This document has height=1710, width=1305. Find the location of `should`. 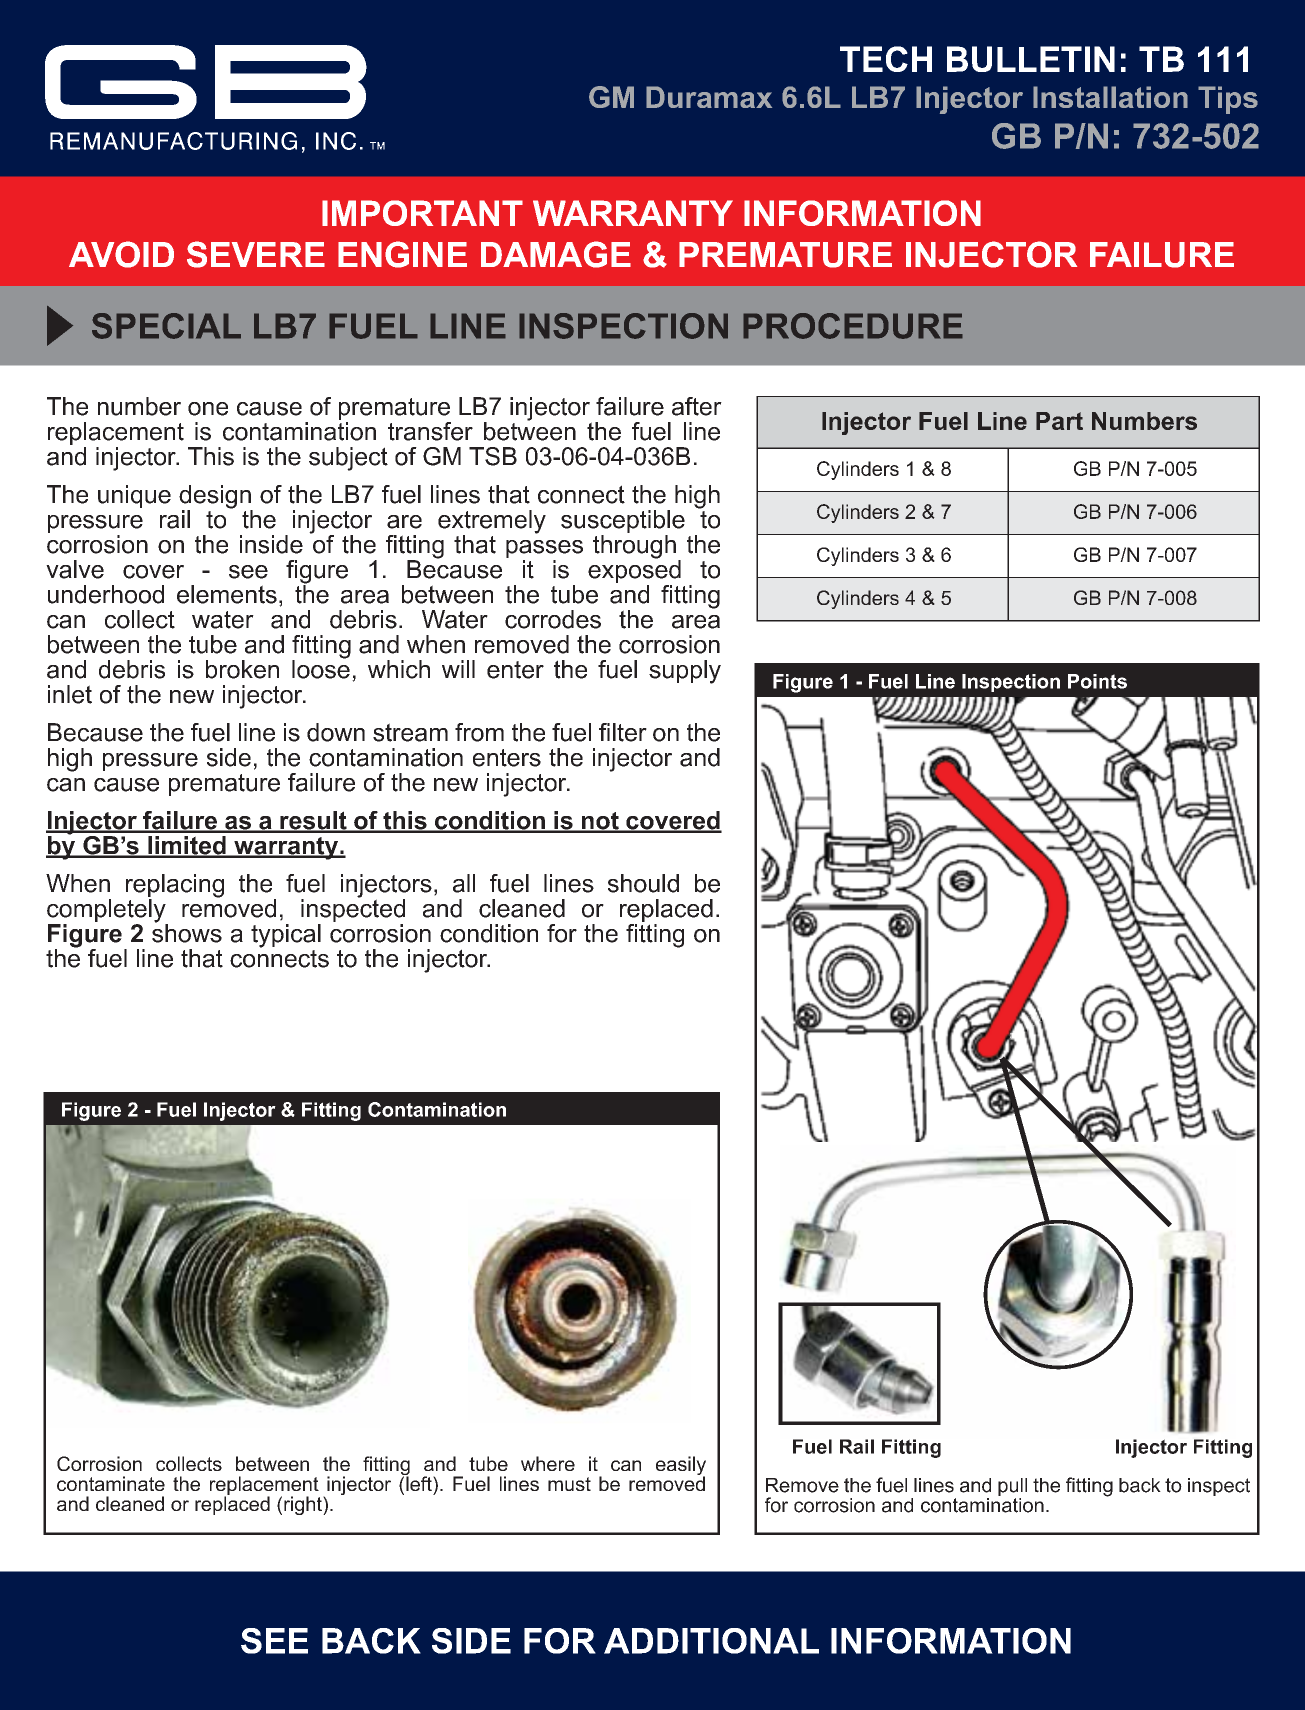

should is located at coordinates (643, 883).
